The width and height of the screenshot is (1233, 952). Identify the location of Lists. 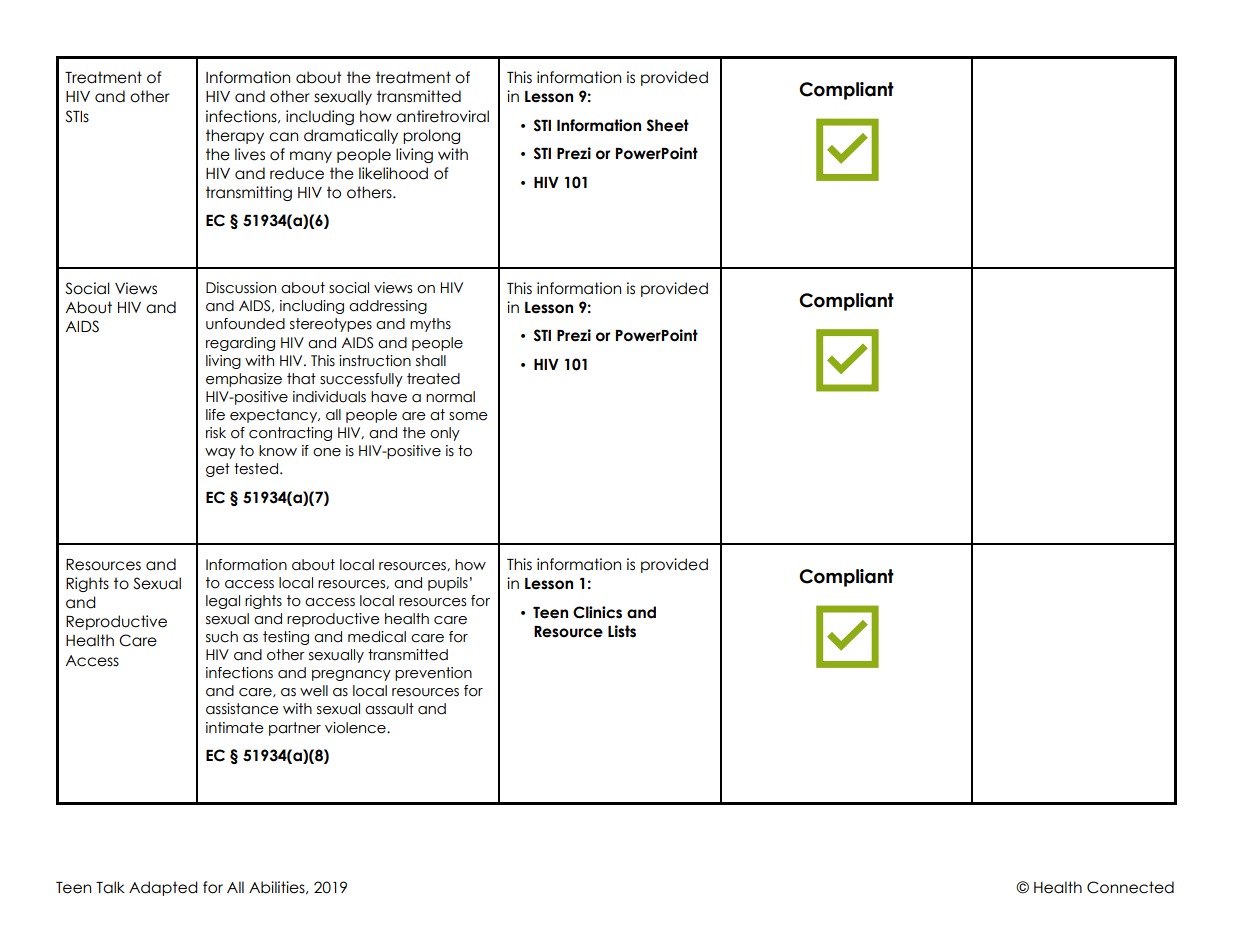
(622, 631).
